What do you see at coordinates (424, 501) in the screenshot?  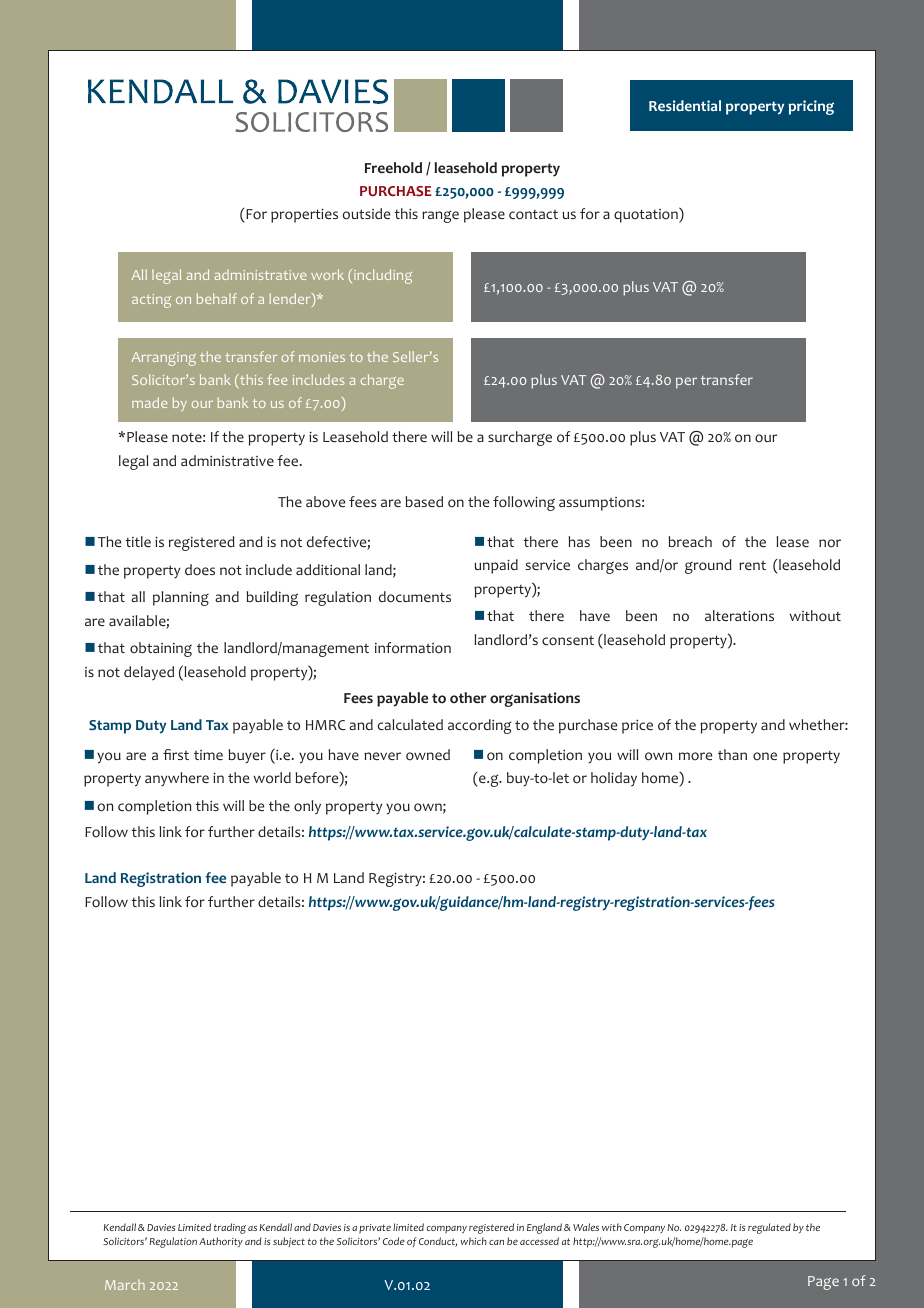 I see `based` at bounding box center [424, 501].
